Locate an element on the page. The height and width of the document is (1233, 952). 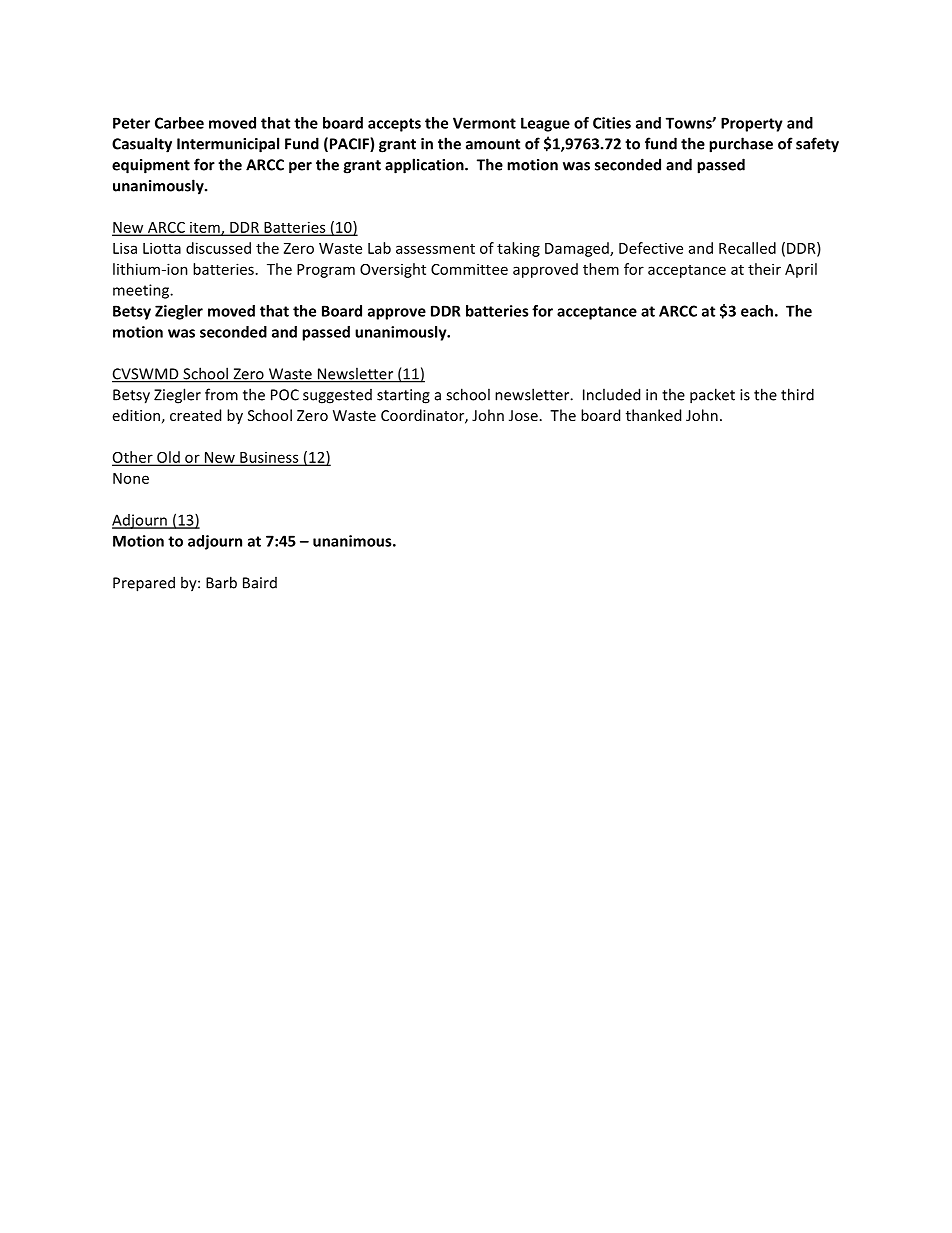
packet is located at coordinates (712, 396).
